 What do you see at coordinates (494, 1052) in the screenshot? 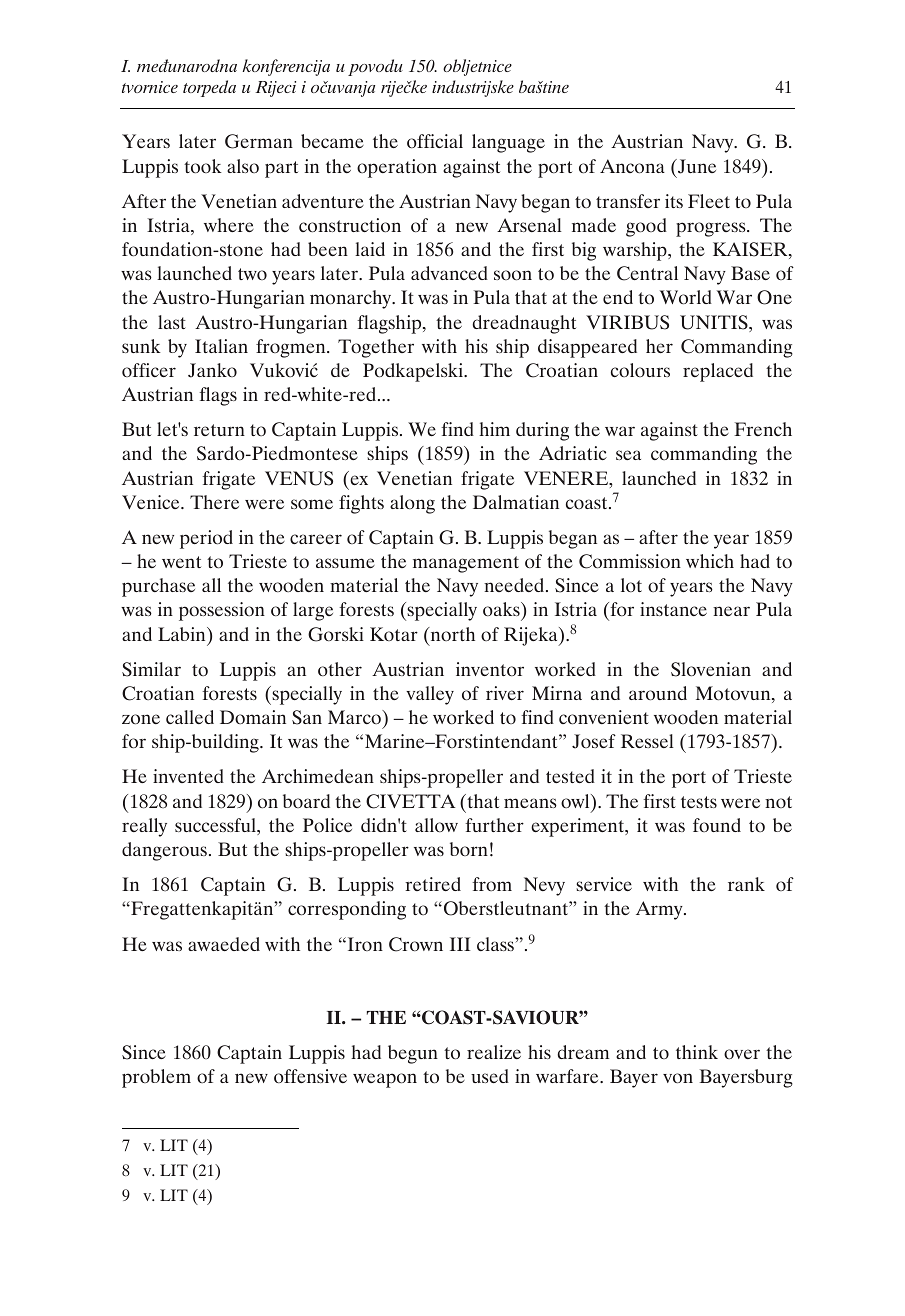
I see `realize` at bounding box center [494, 1052].
